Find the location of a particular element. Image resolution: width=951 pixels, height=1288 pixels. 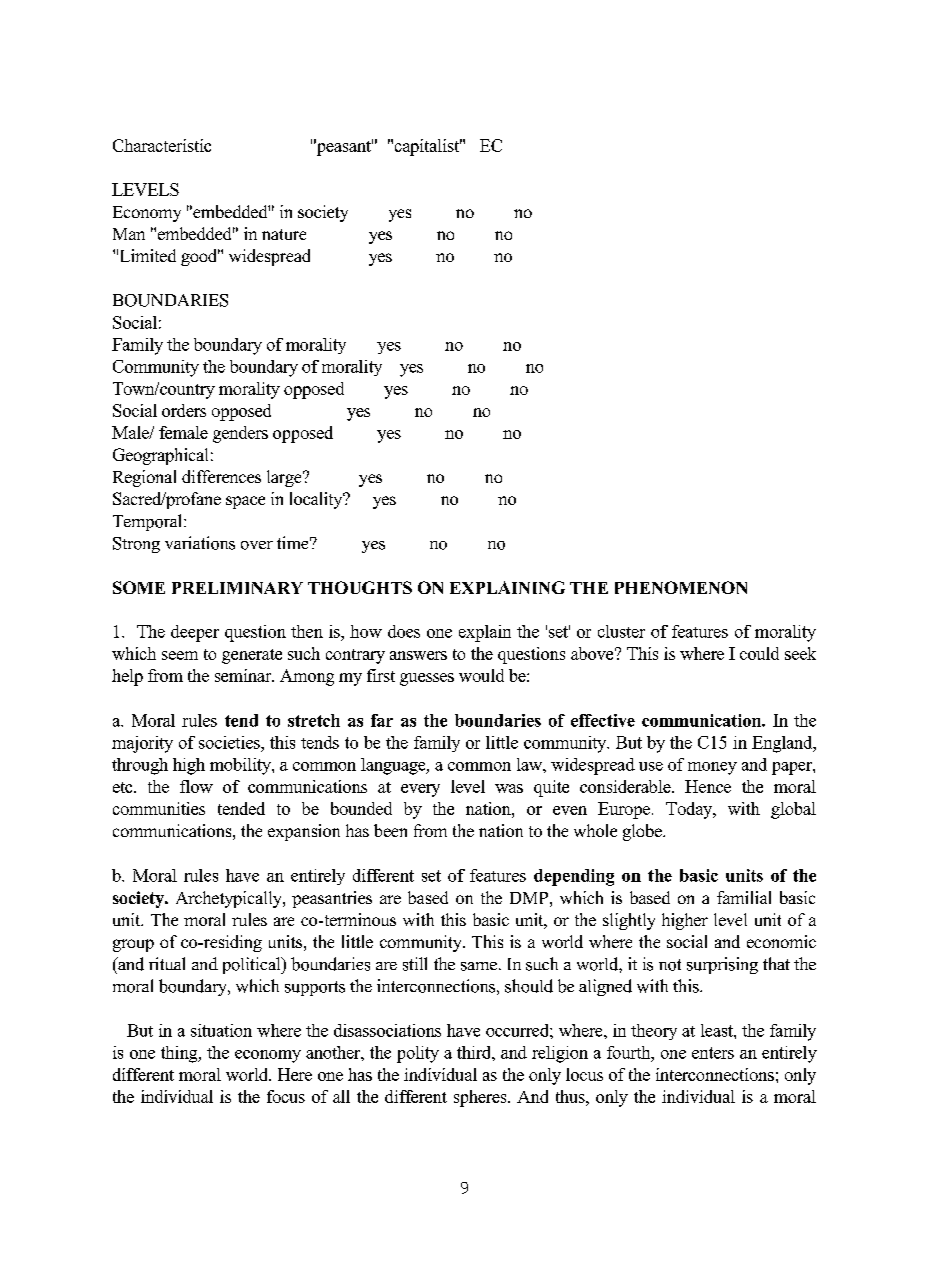

was is located at coordinates (509, 788).
